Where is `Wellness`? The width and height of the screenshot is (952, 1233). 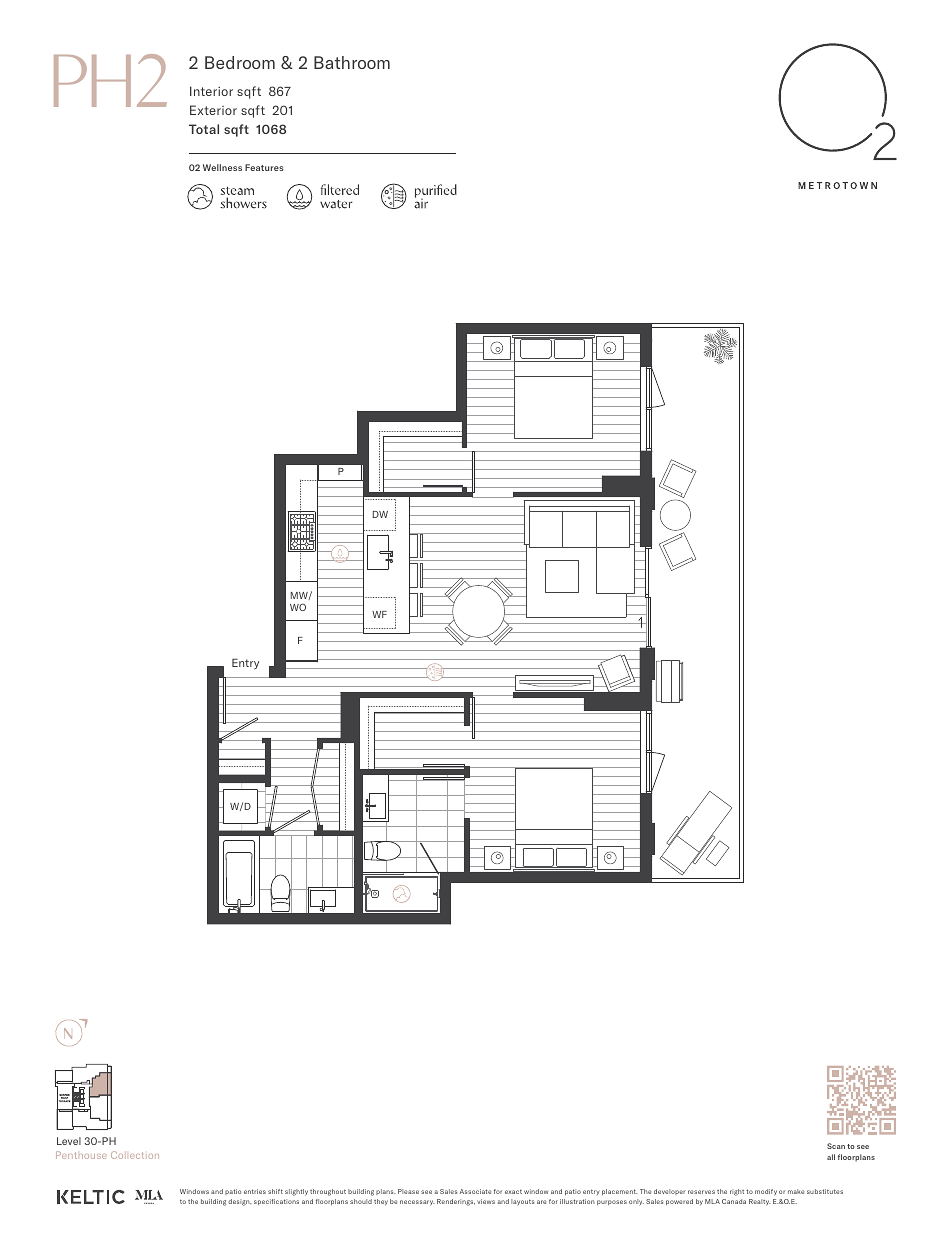 Wellness is located at coordinates (222, 167).
